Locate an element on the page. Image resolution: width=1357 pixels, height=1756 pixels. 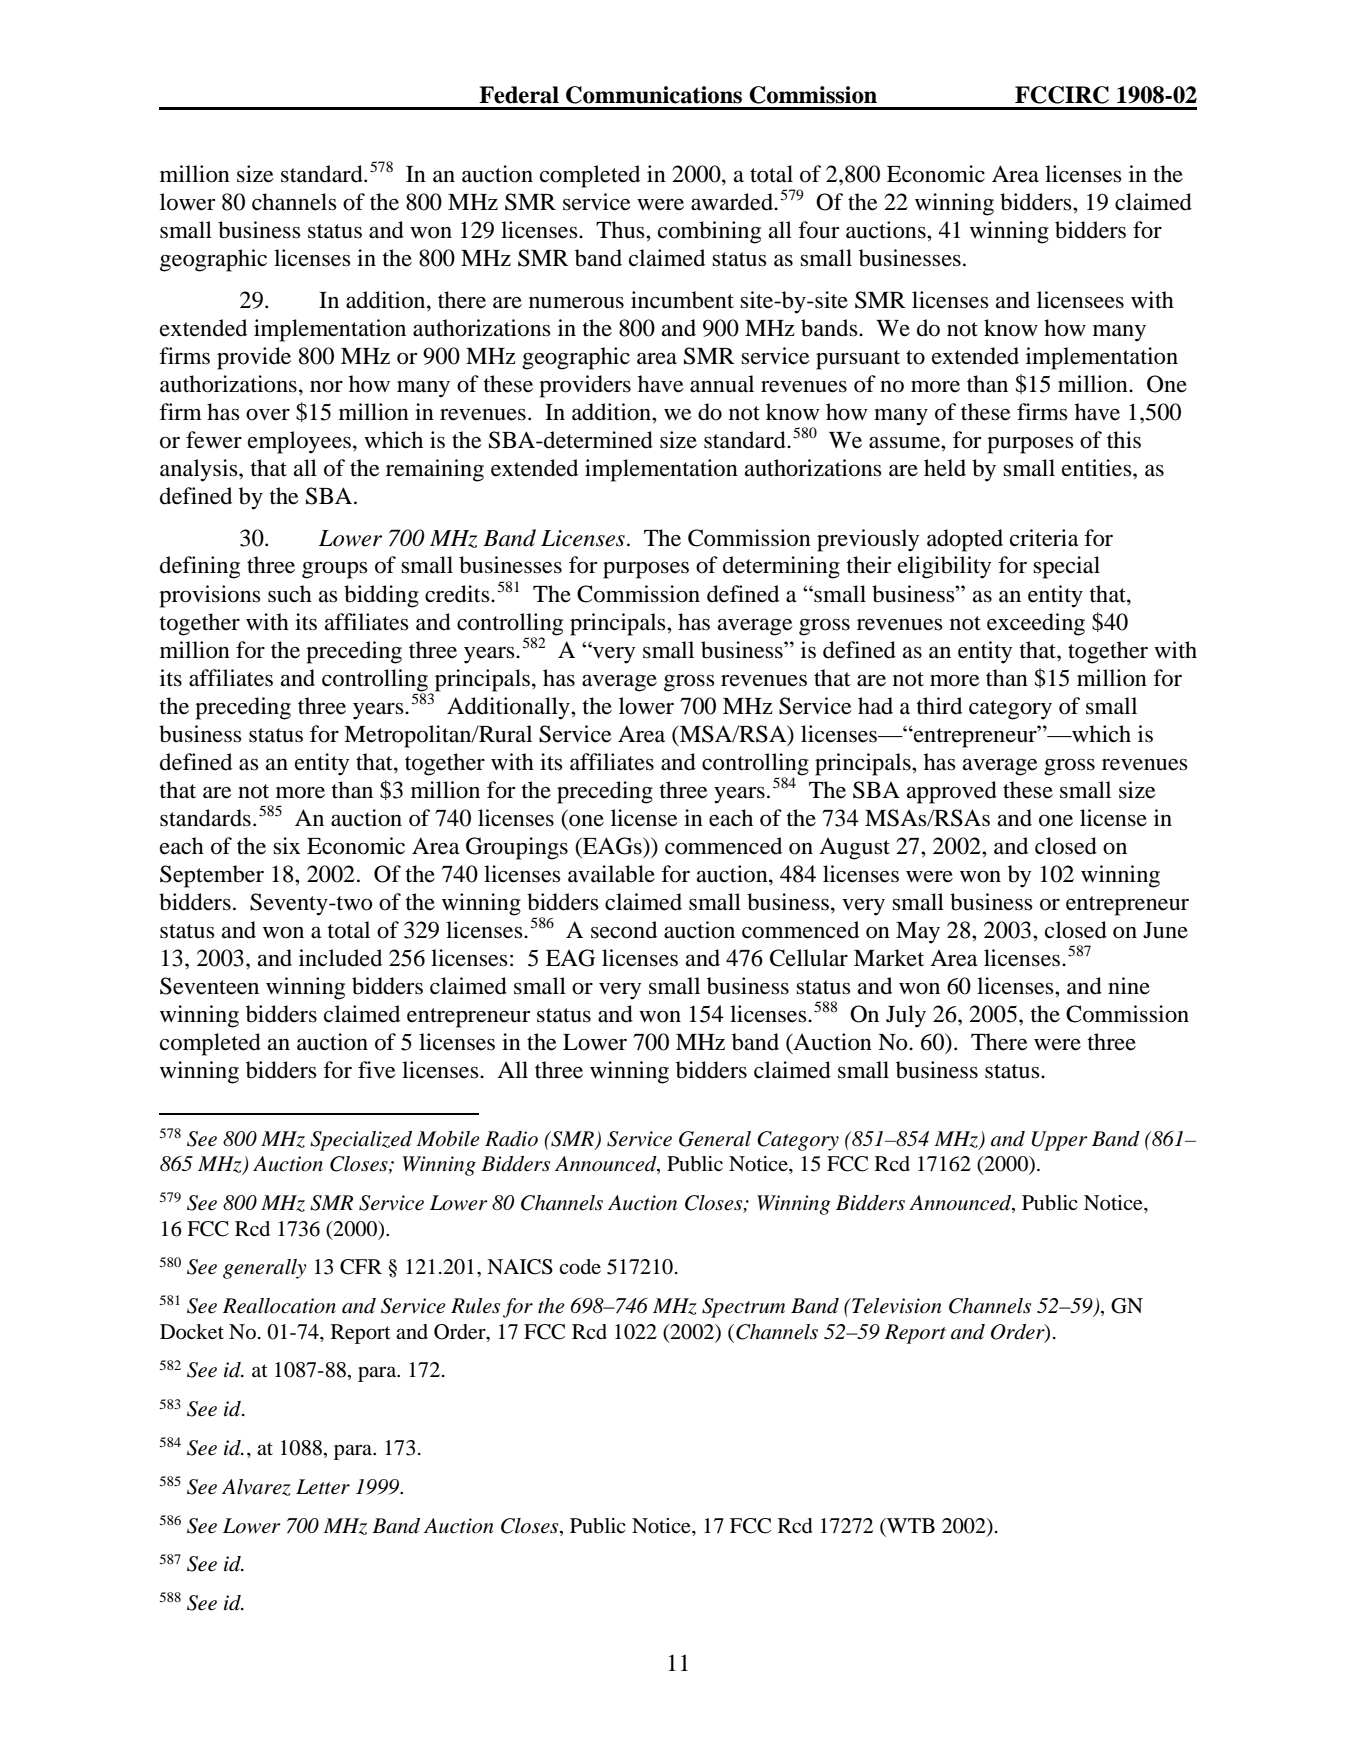
Upper is located at coordinates (1060, 1141).
